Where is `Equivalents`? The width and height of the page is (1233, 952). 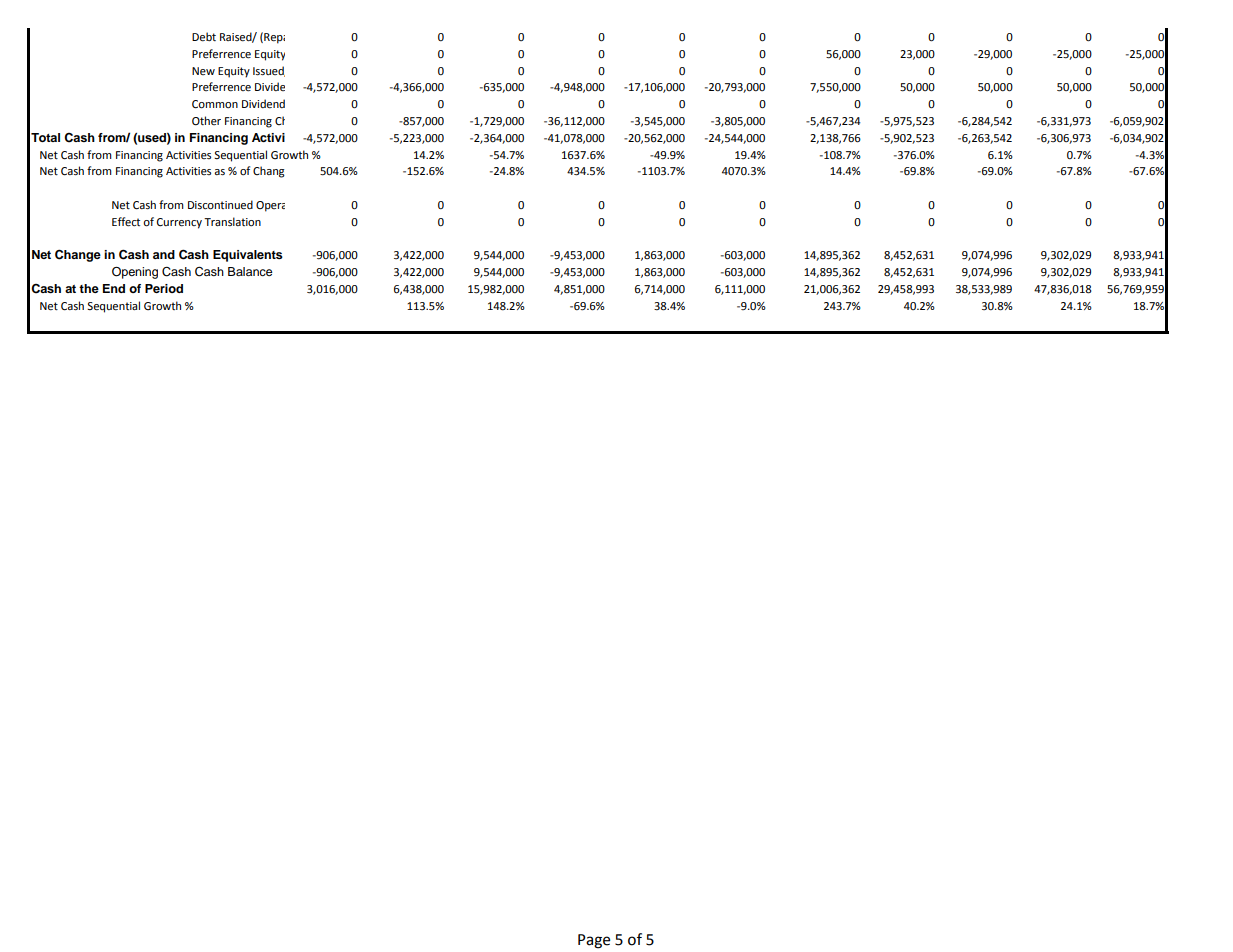 Equivalents is located at coordinates (248, 256).
